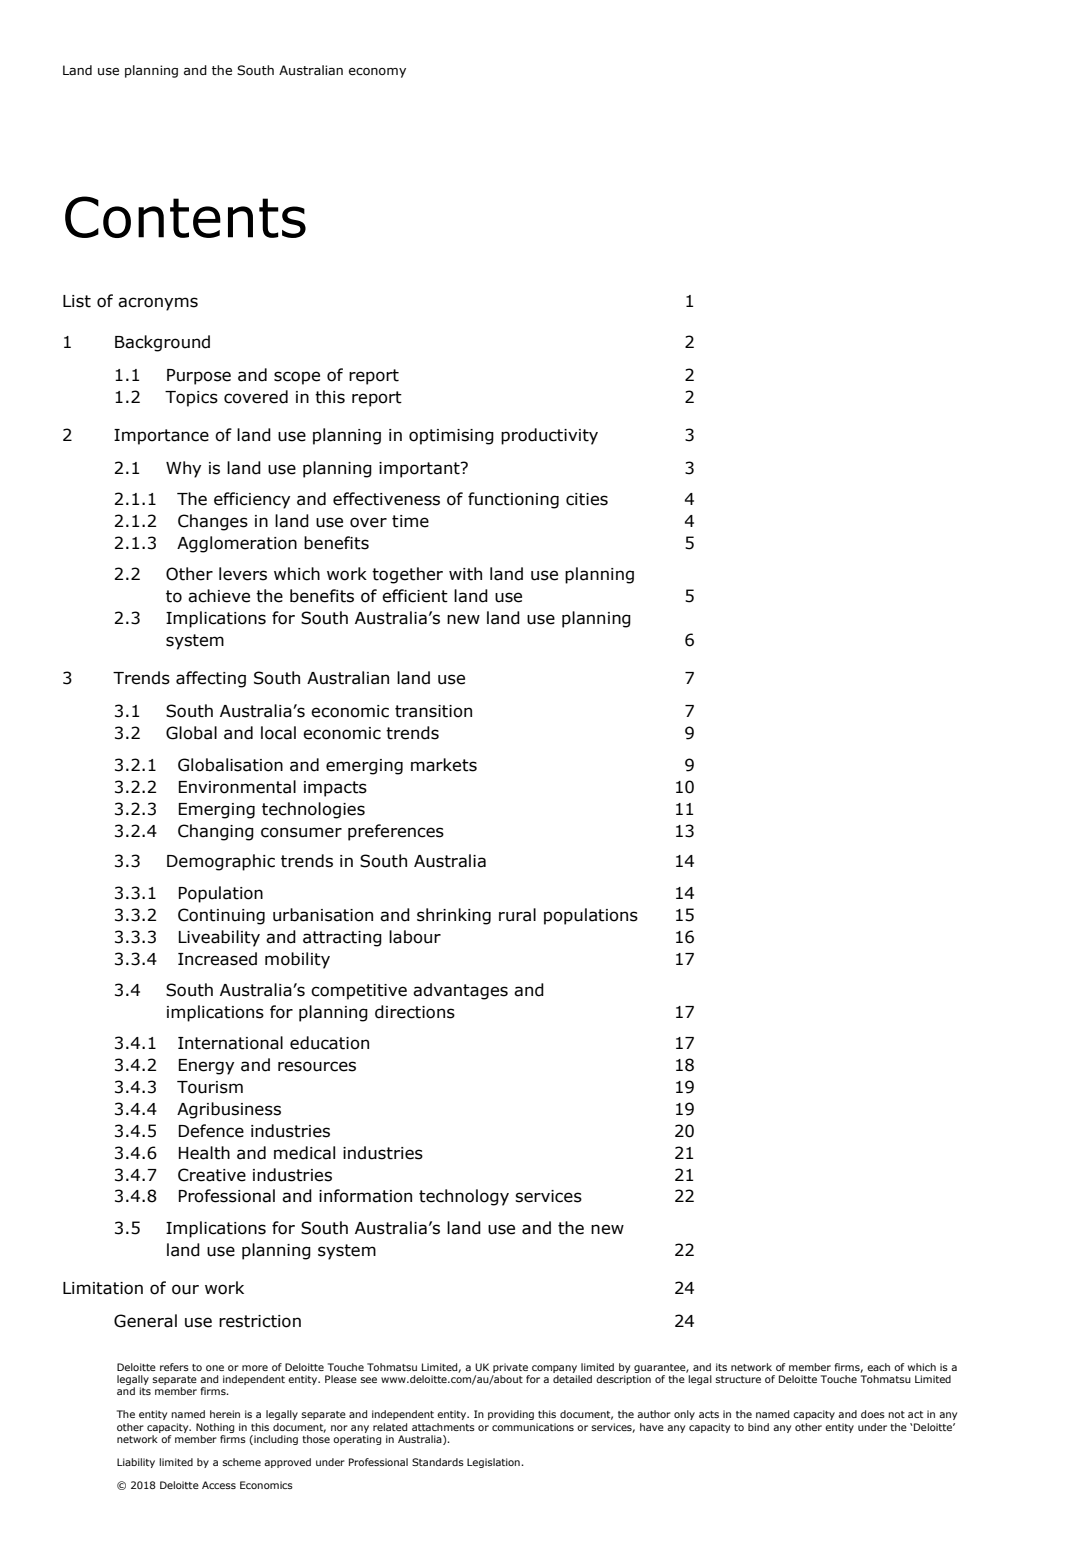  What do you see at coordinates (549, 436) in the screenshot?
I see `productivity` at bounding box center [549, 436].
